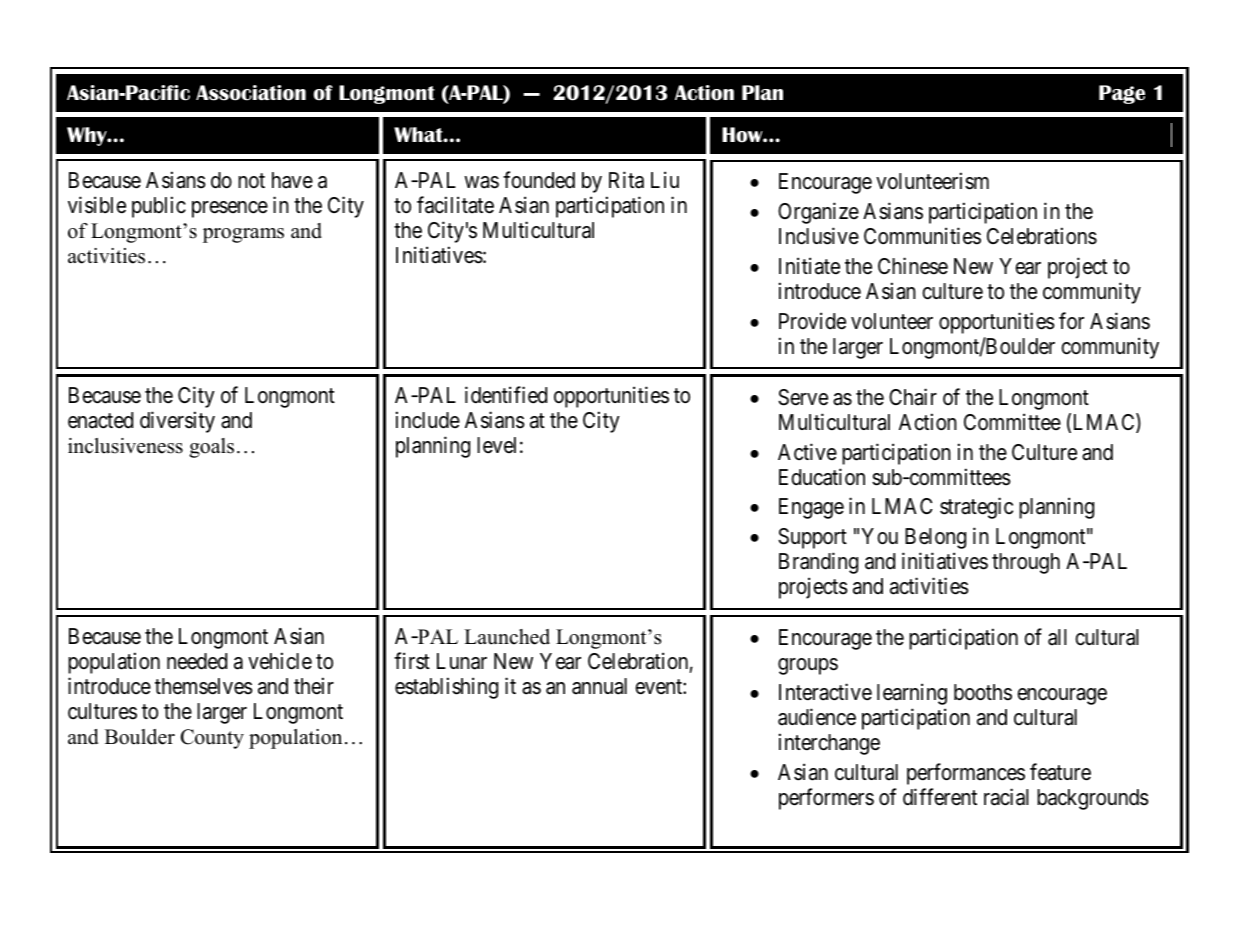 This screenshot has height=952, width=1233. Describe the element at coordinates (211, 448) in the screenshot. I see `goals` at that location.
